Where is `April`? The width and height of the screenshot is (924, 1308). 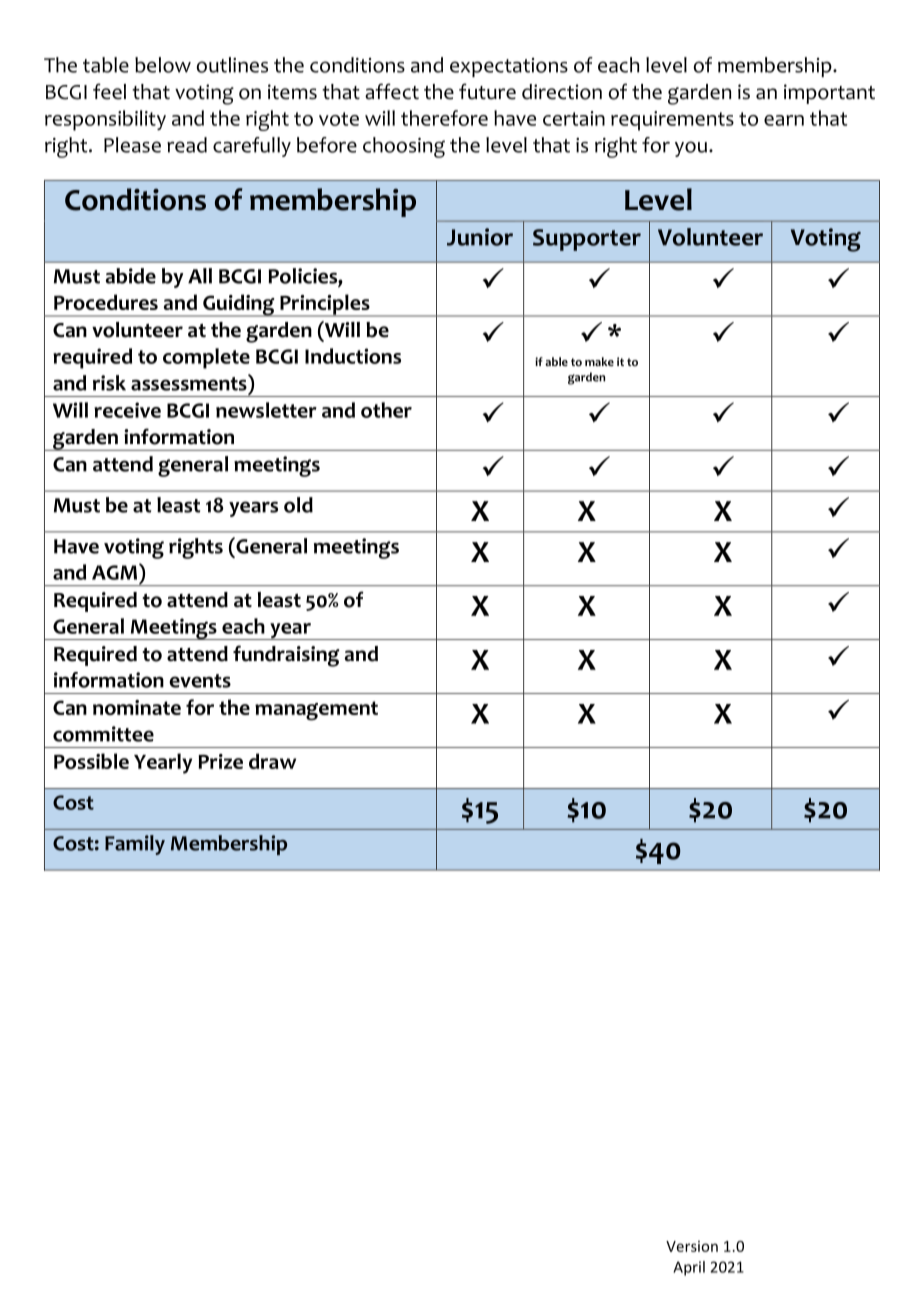
April is located at coordinates (689, 1268).
